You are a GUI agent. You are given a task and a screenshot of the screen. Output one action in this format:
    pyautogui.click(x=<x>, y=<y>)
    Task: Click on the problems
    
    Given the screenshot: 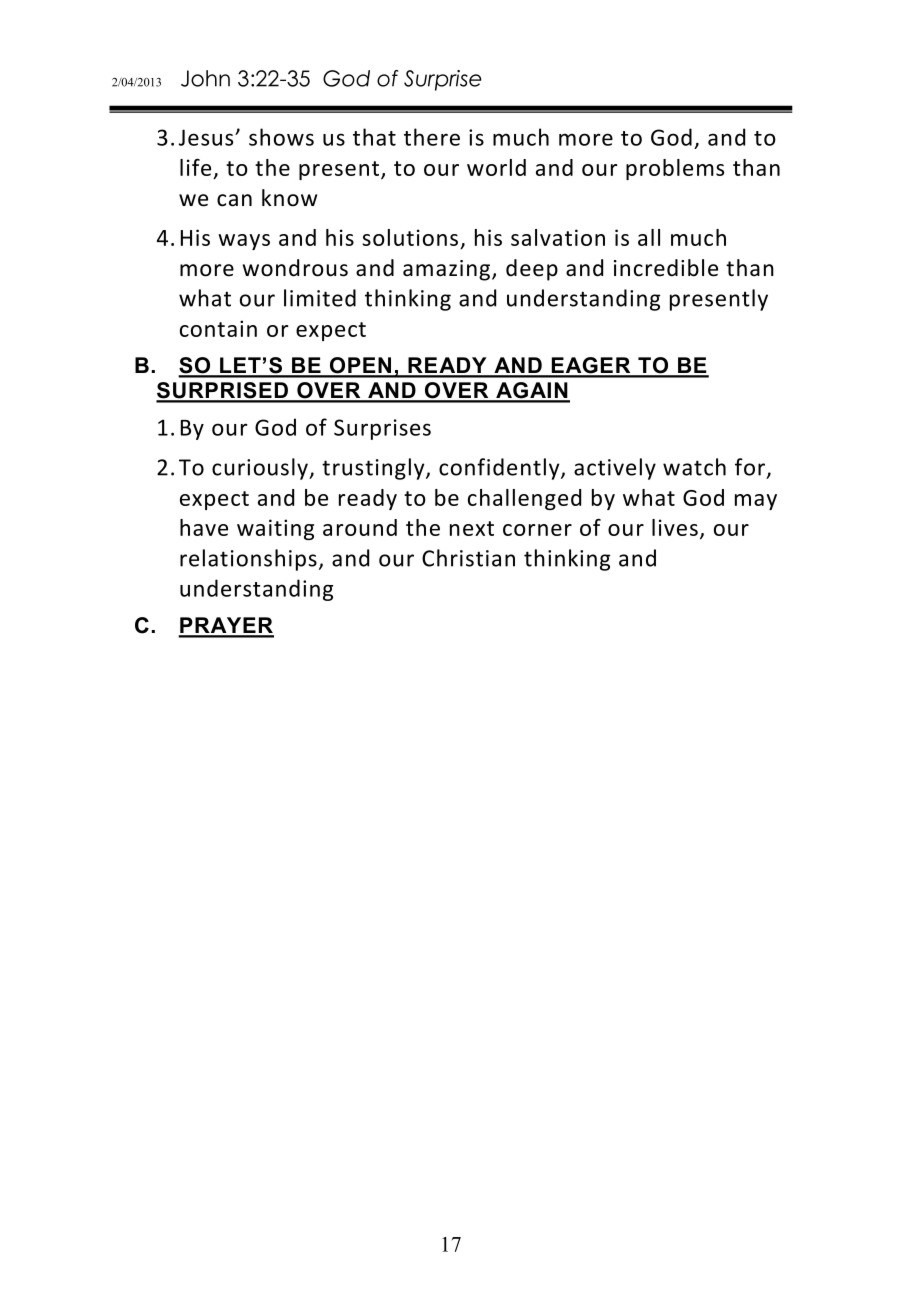 What is the action you would take?
    pyautogui.click(x=675, y=169)
